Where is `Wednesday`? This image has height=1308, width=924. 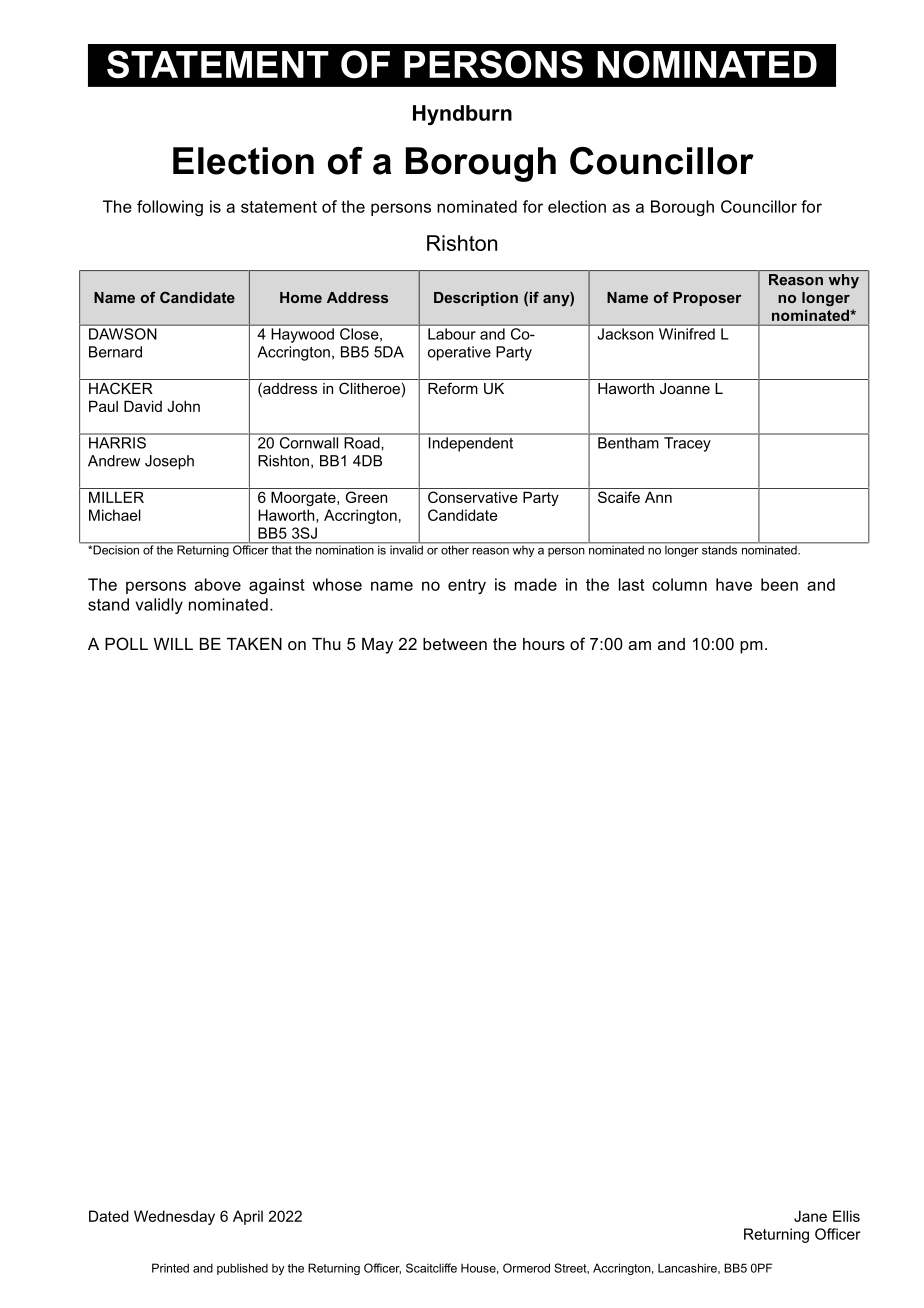 Wednesday is located at coordinates (174, 1217).
